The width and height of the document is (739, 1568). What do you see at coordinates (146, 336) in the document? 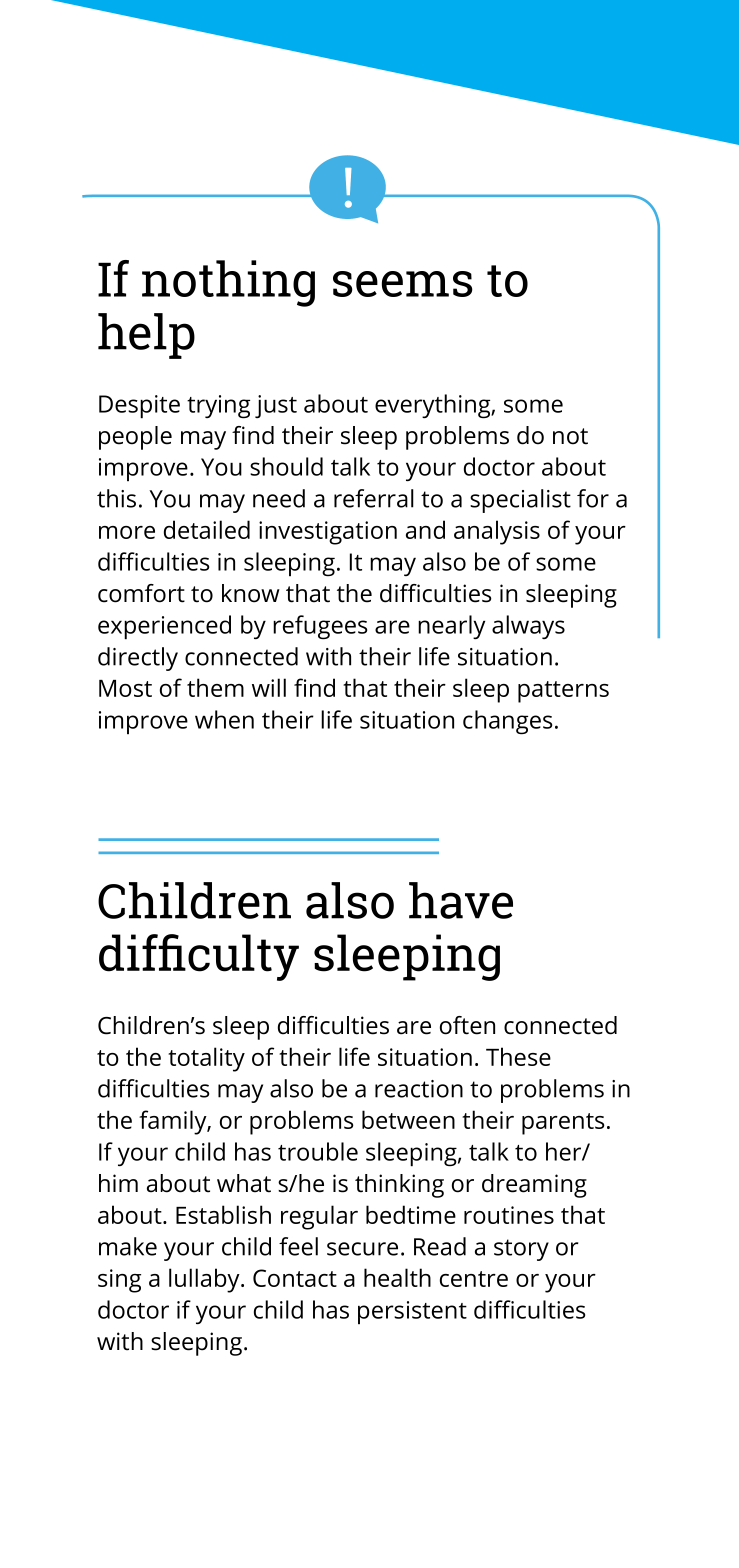
I see `help` at bounding box center [146, 336].
